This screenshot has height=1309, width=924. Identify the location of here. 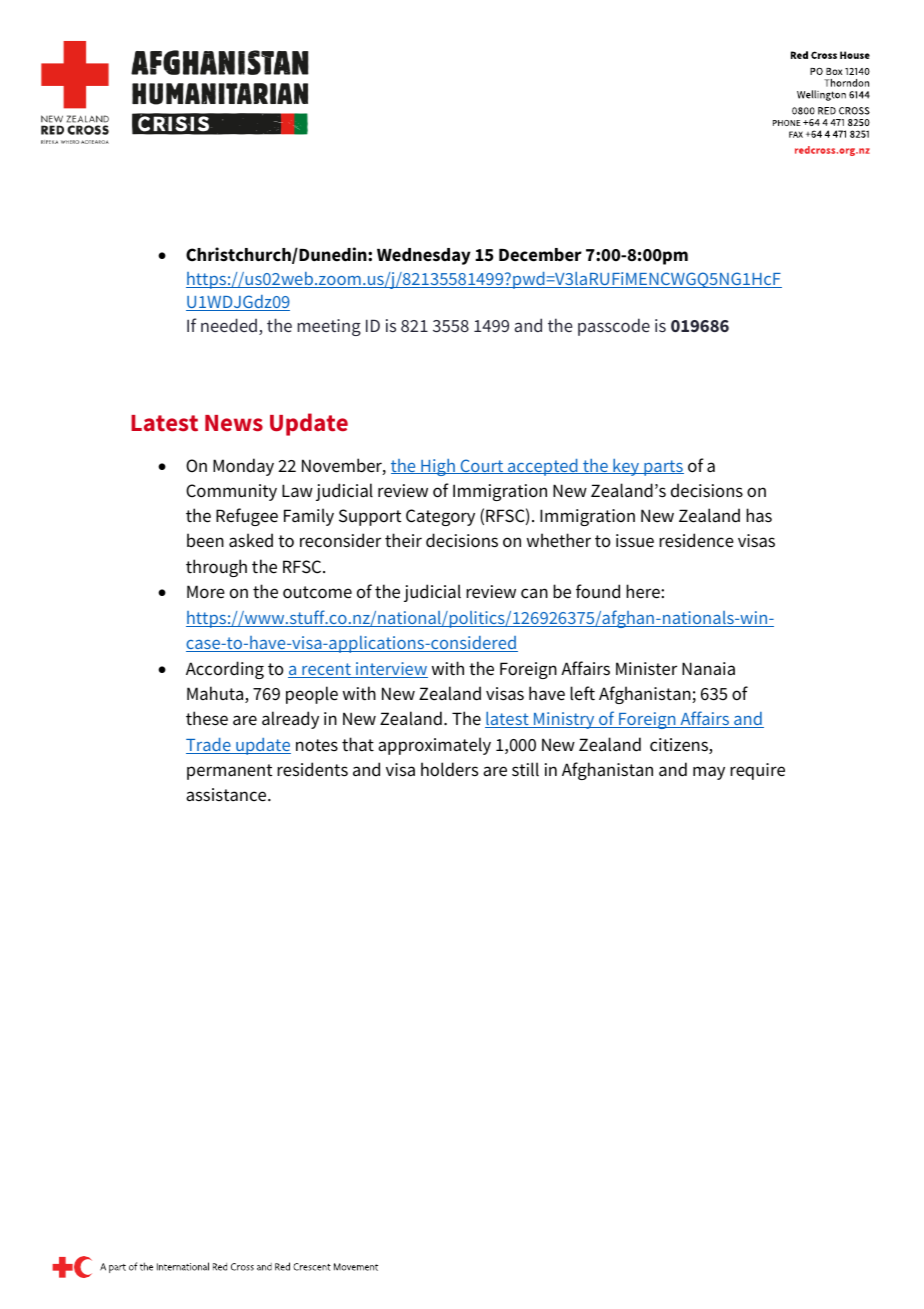
(644, 591).
